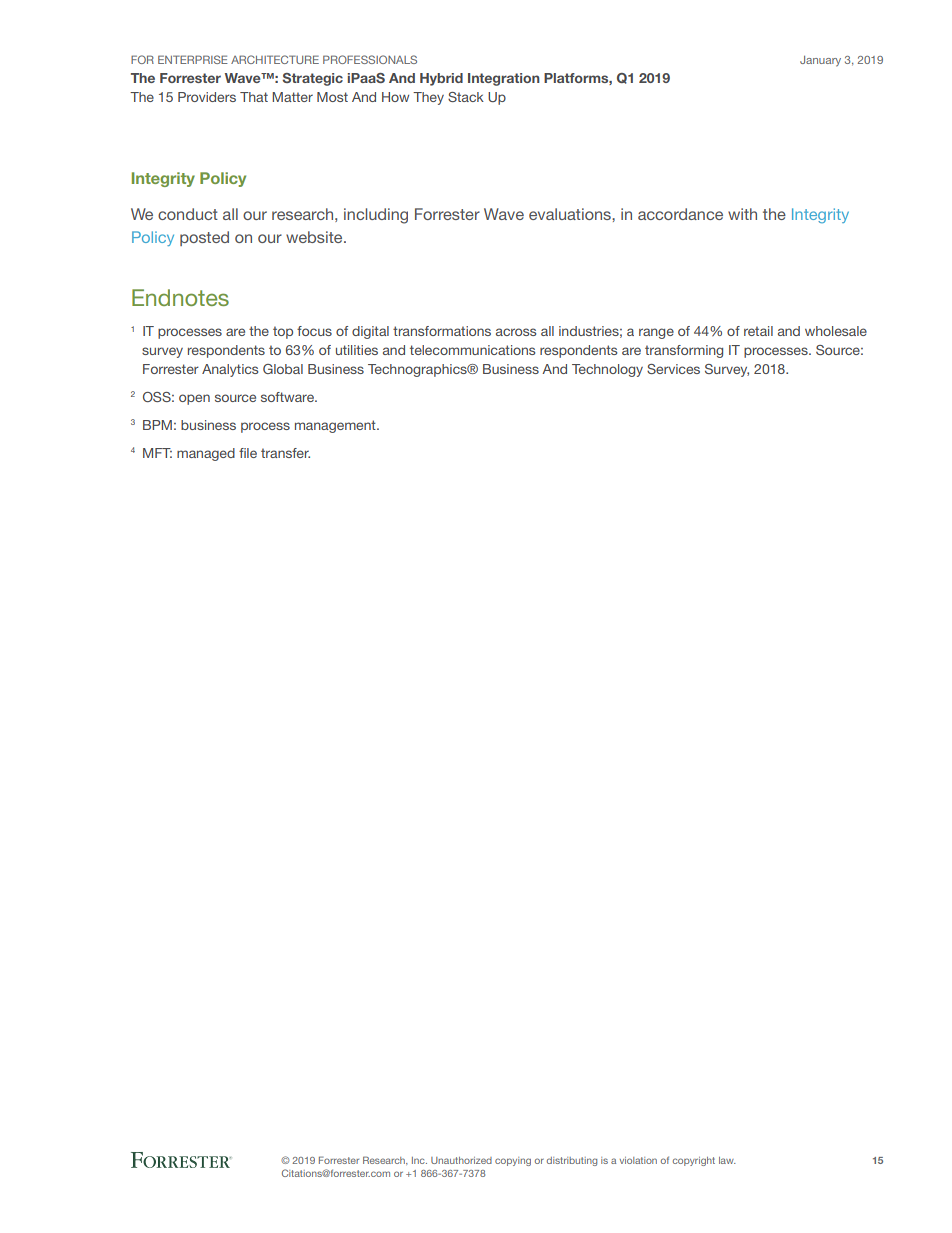 The height and width of the page is (1233, 952). What do you see at coordinates (254, 97) in the page?
I see `That` at bounding box center [254, 97].
